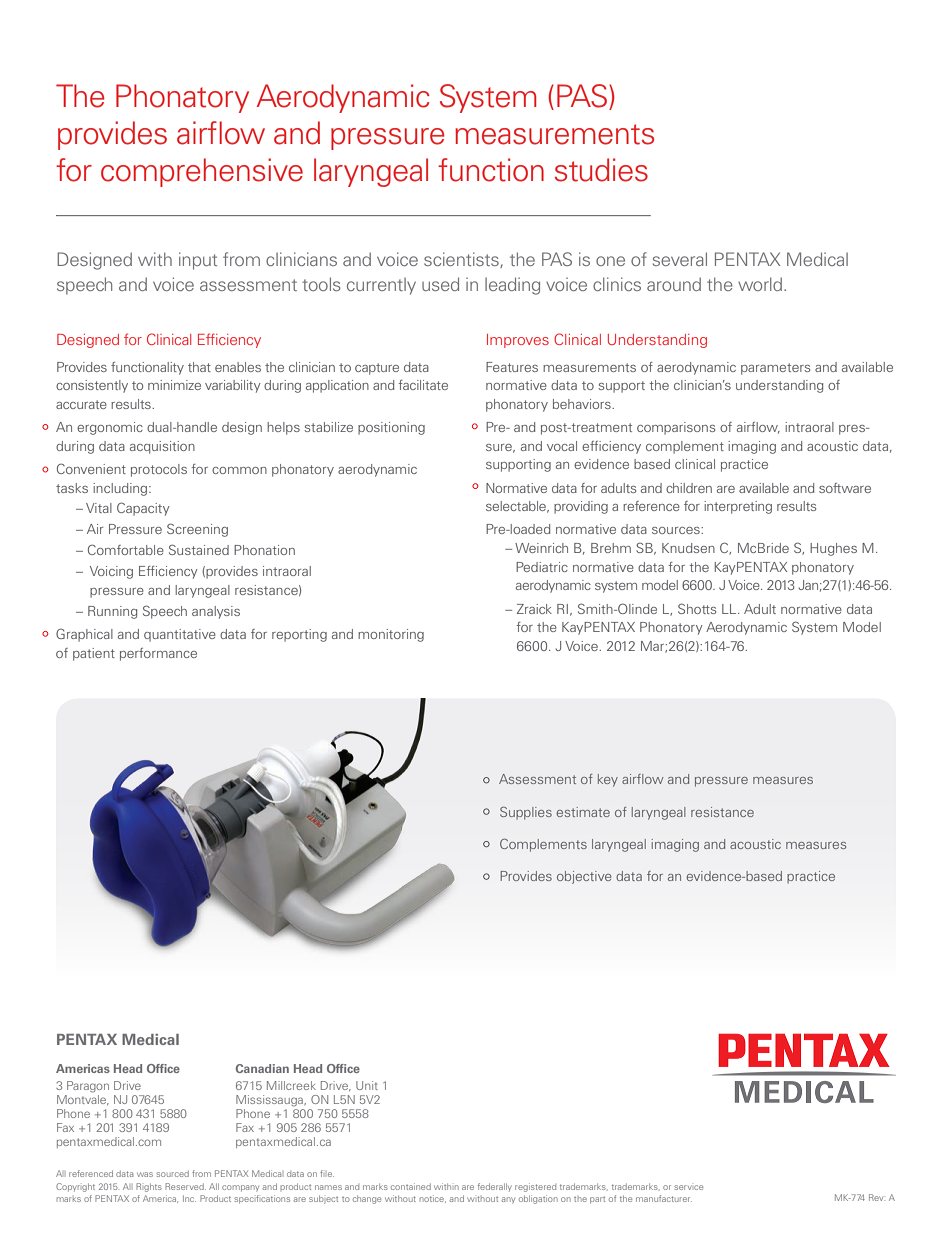 The height and width of the screenshot is (1233, 952). I want to click on scientists, so click(462, 260).
